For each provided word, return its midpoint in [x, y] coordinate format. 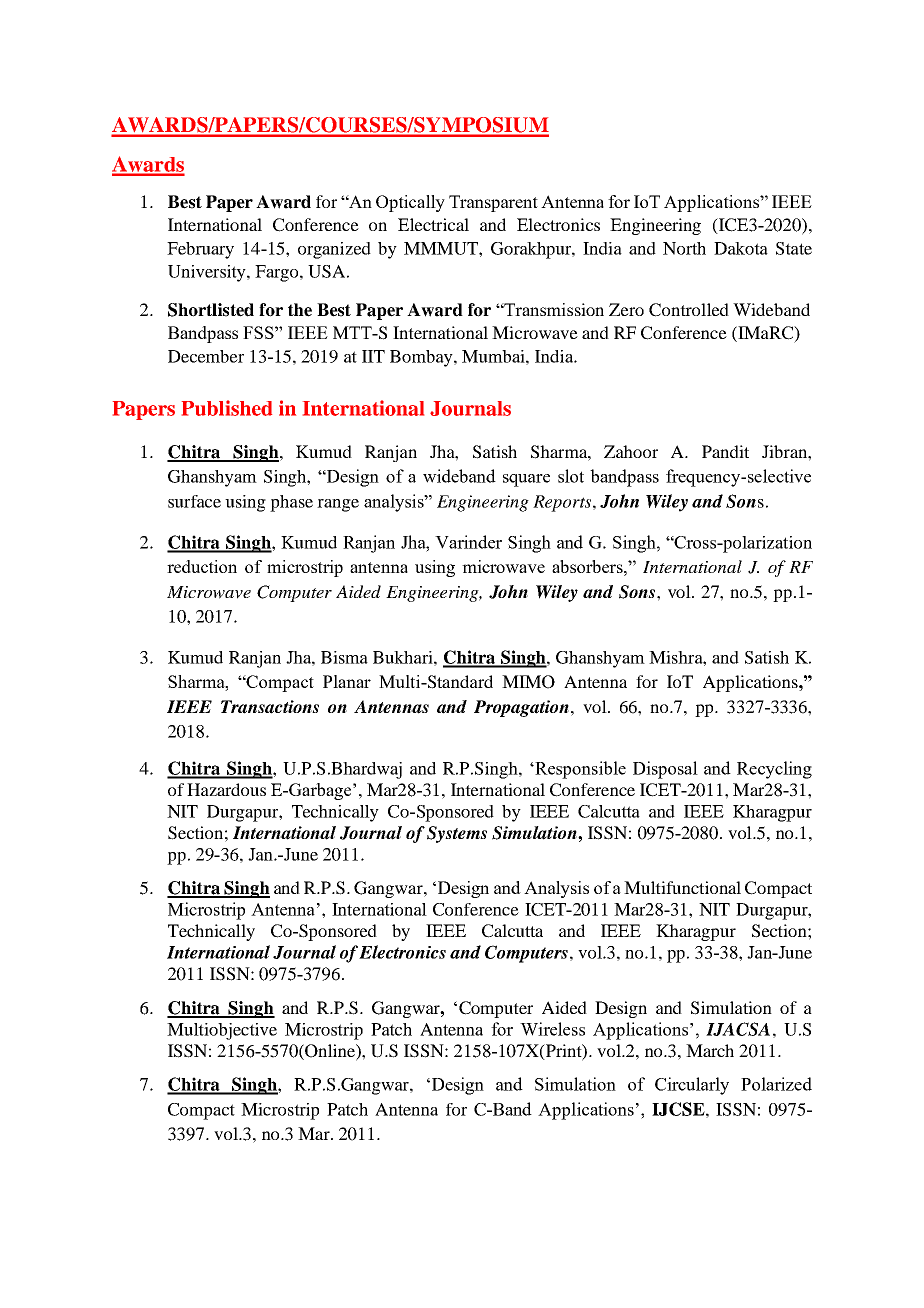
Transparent [493, 203]
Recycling [774, 770]
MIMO [528, 682]
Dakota [741, 248]
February [200, 250]
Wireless [552, 1029]
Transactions [270, 707]
